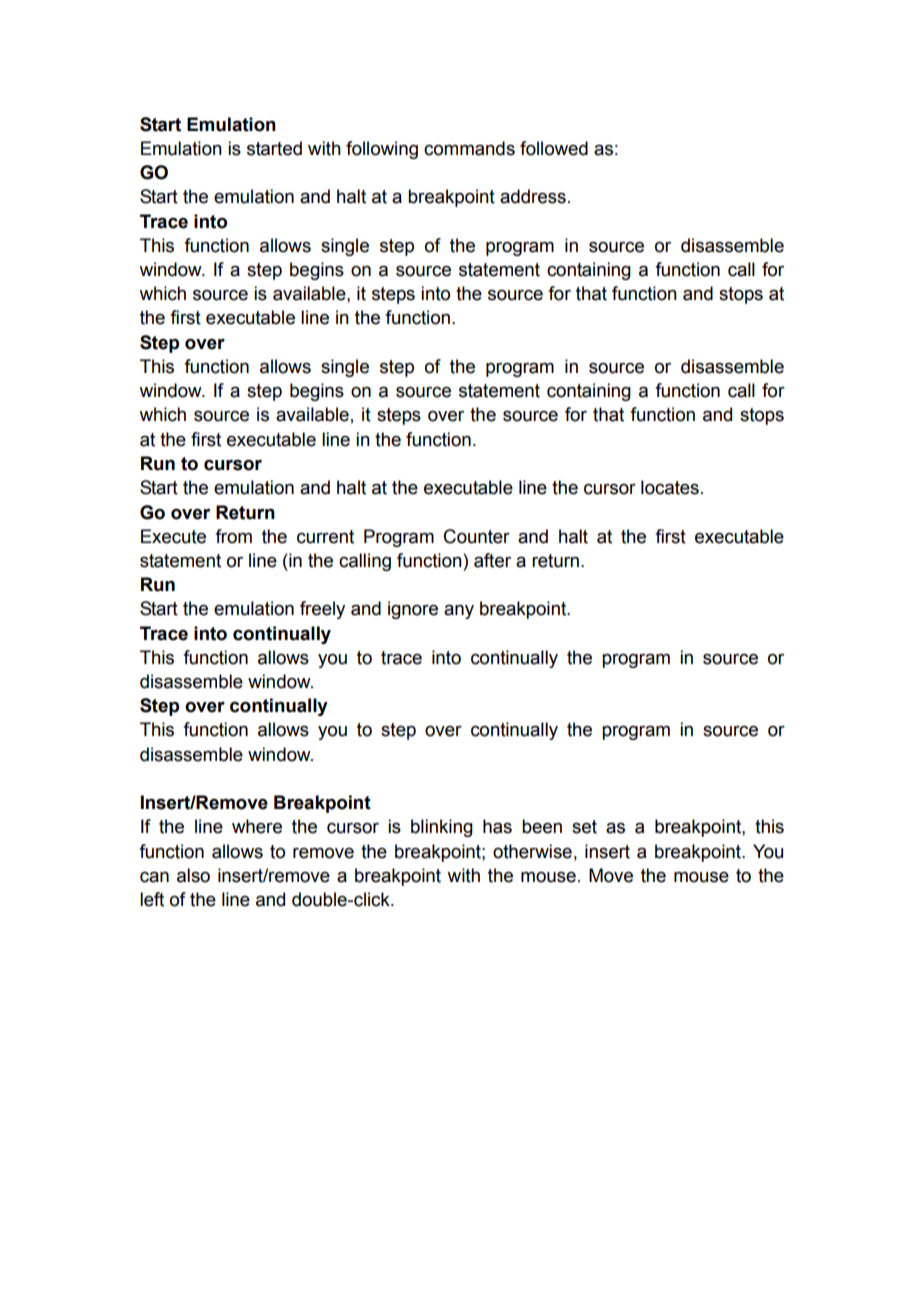 This screenshot has height=1308, width=924. What do you see at coordinates (382, 150) in the screenshot?
I see `following` at bounding box center [382, 150].
